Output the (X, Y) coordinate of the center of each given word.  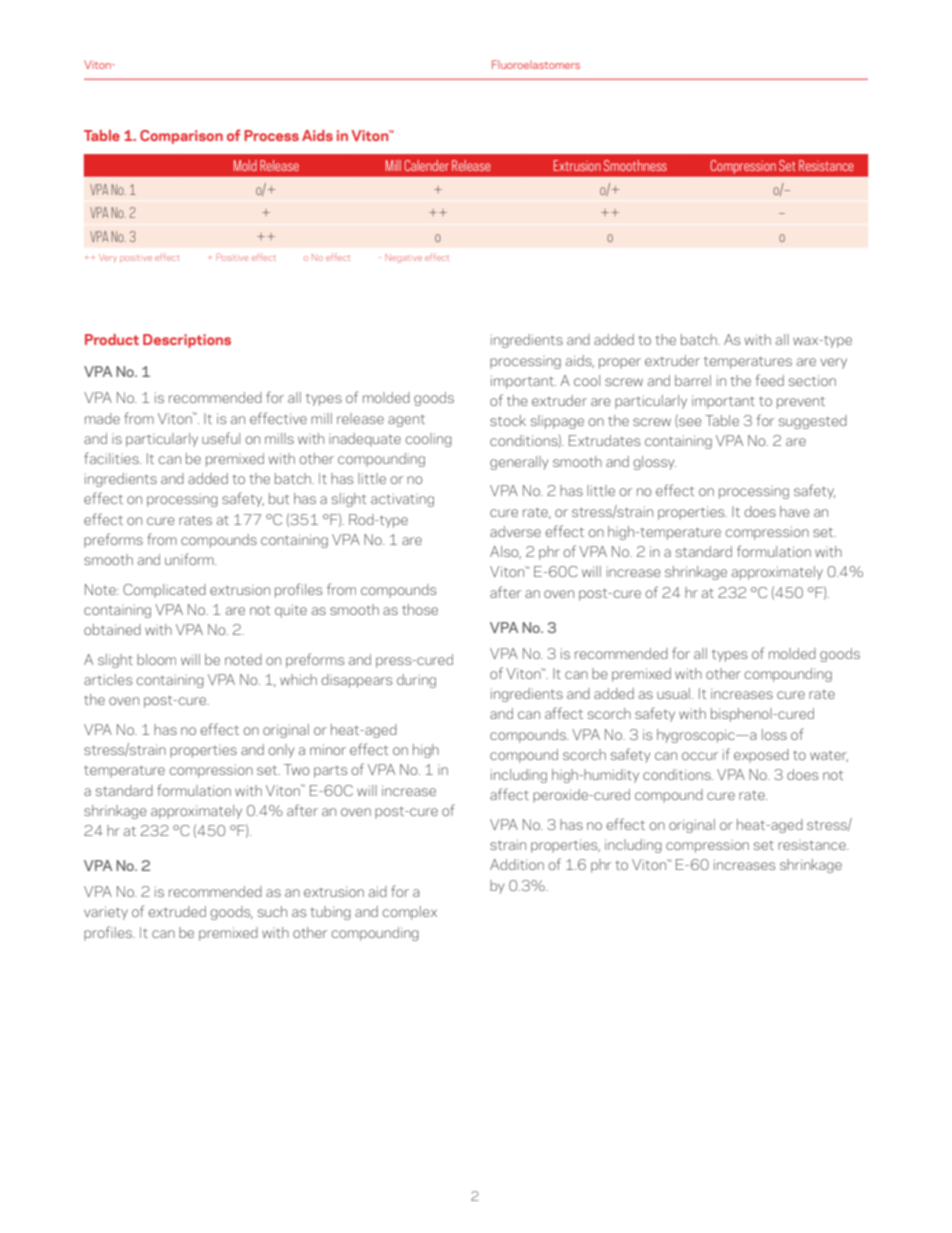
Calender (426, 165)
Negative (403, 258)
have (795, 511)
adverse (515, 531)
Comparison (181, 137)
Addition (517, 864)
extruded (177, 911)
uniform (190, 559)
